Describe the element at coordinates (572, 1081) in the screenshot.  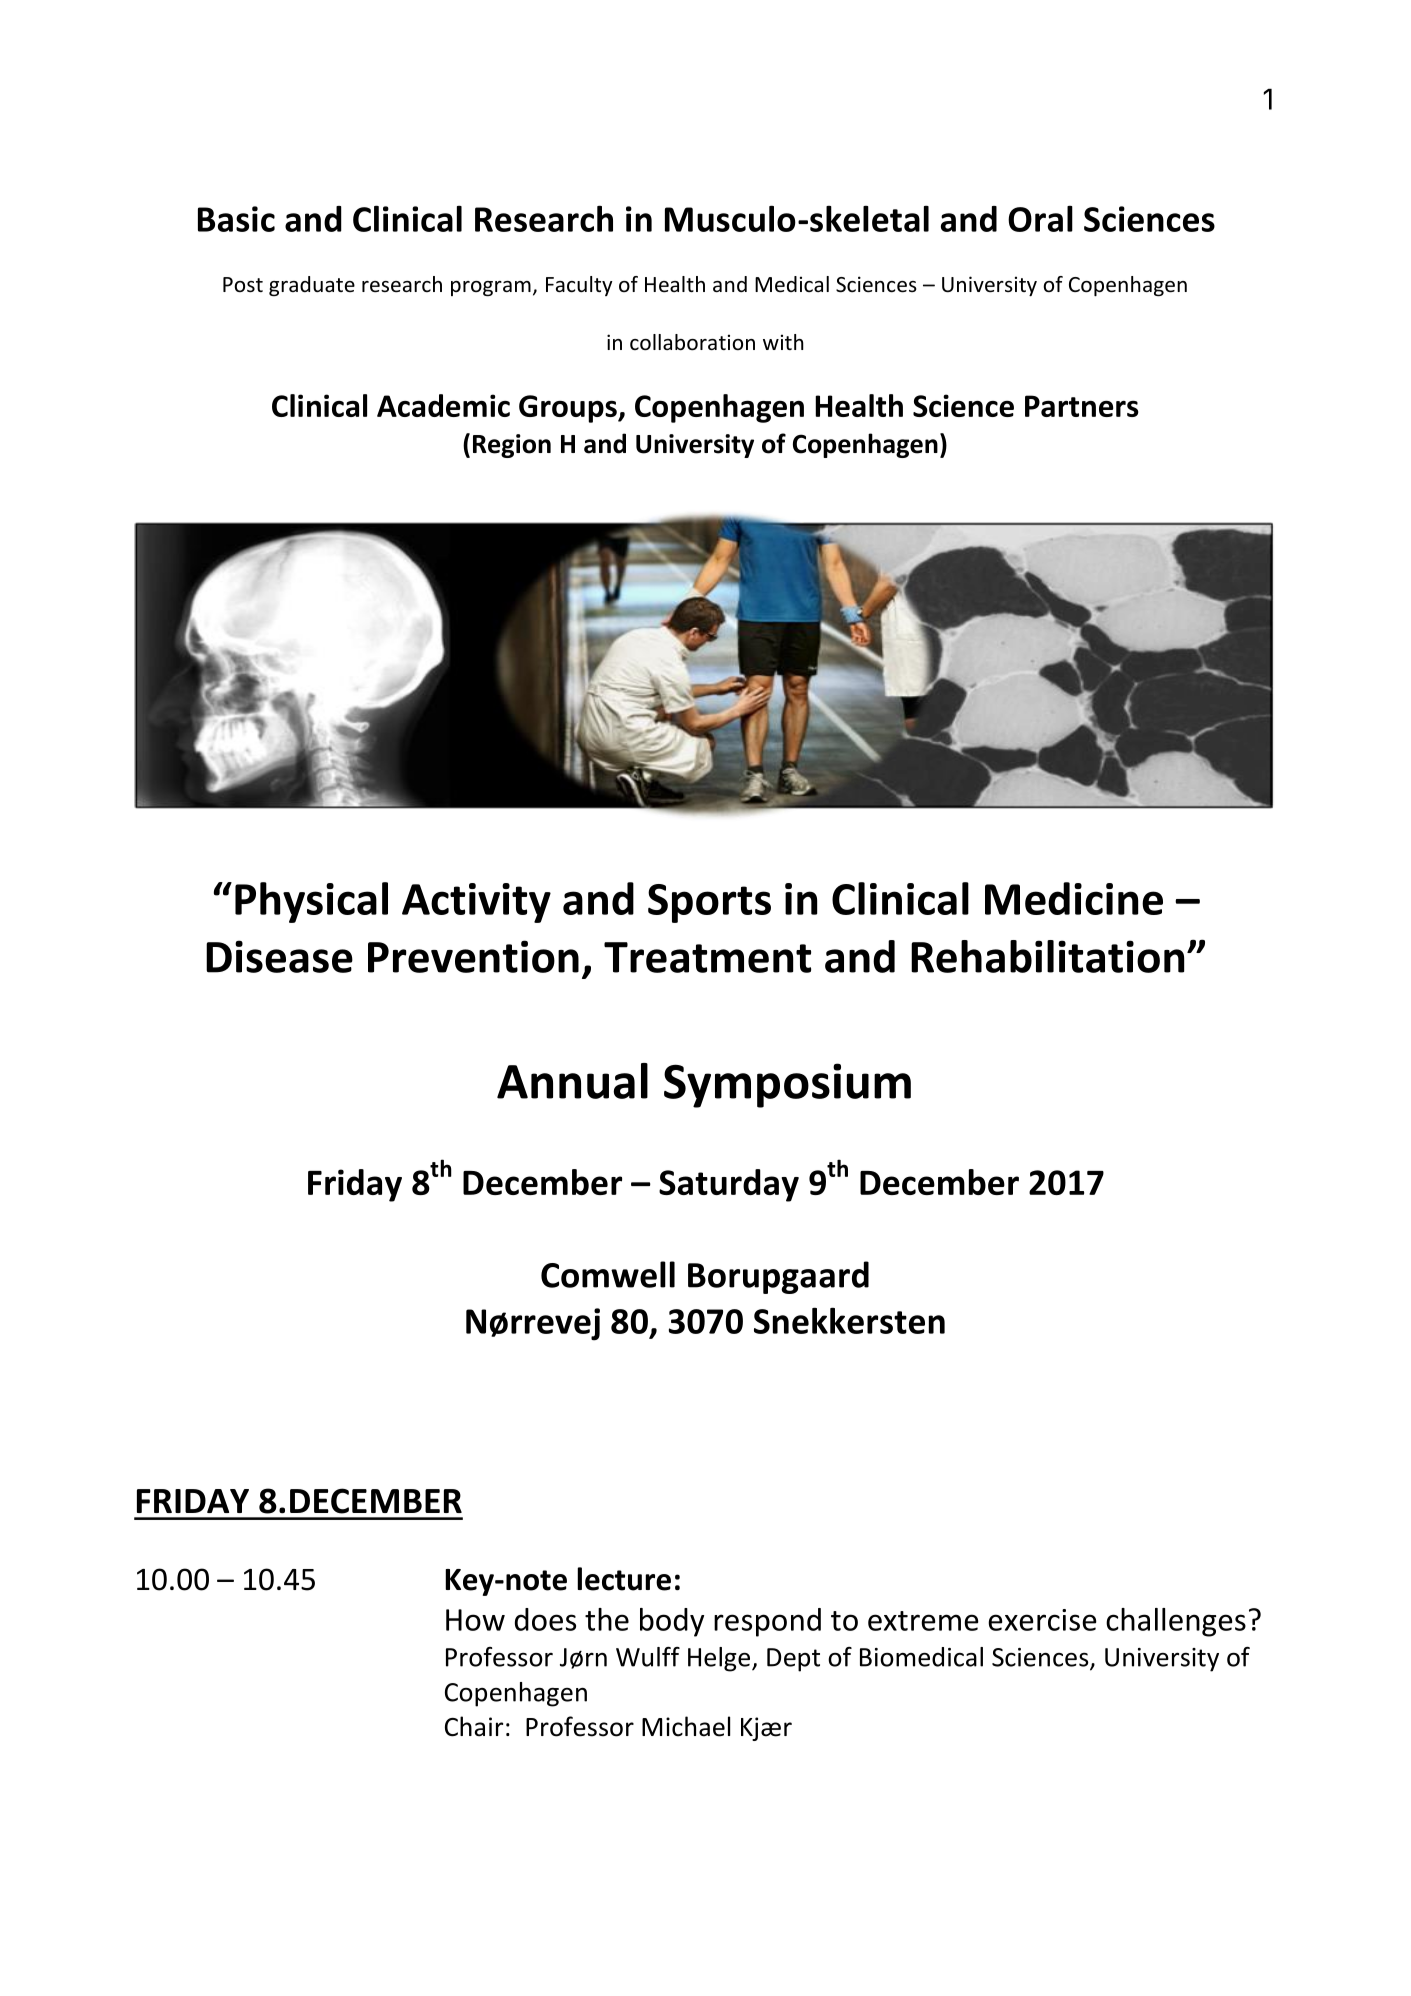
I see `Annual` at that location.
